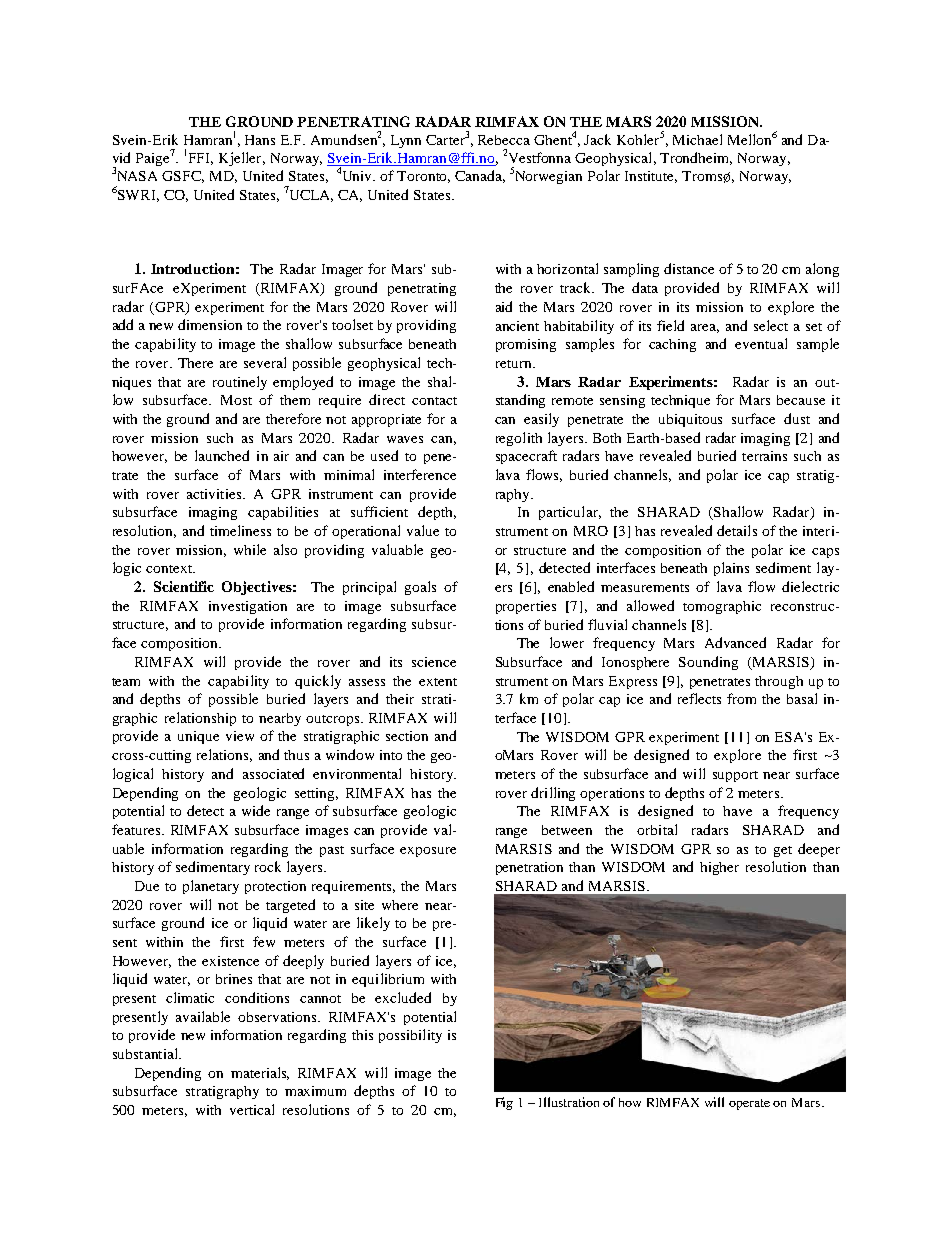 The height and width of the image is (1233, 952). Describe the element at coordinates (735, 642) in the image. I see `Advanced` at that location.
